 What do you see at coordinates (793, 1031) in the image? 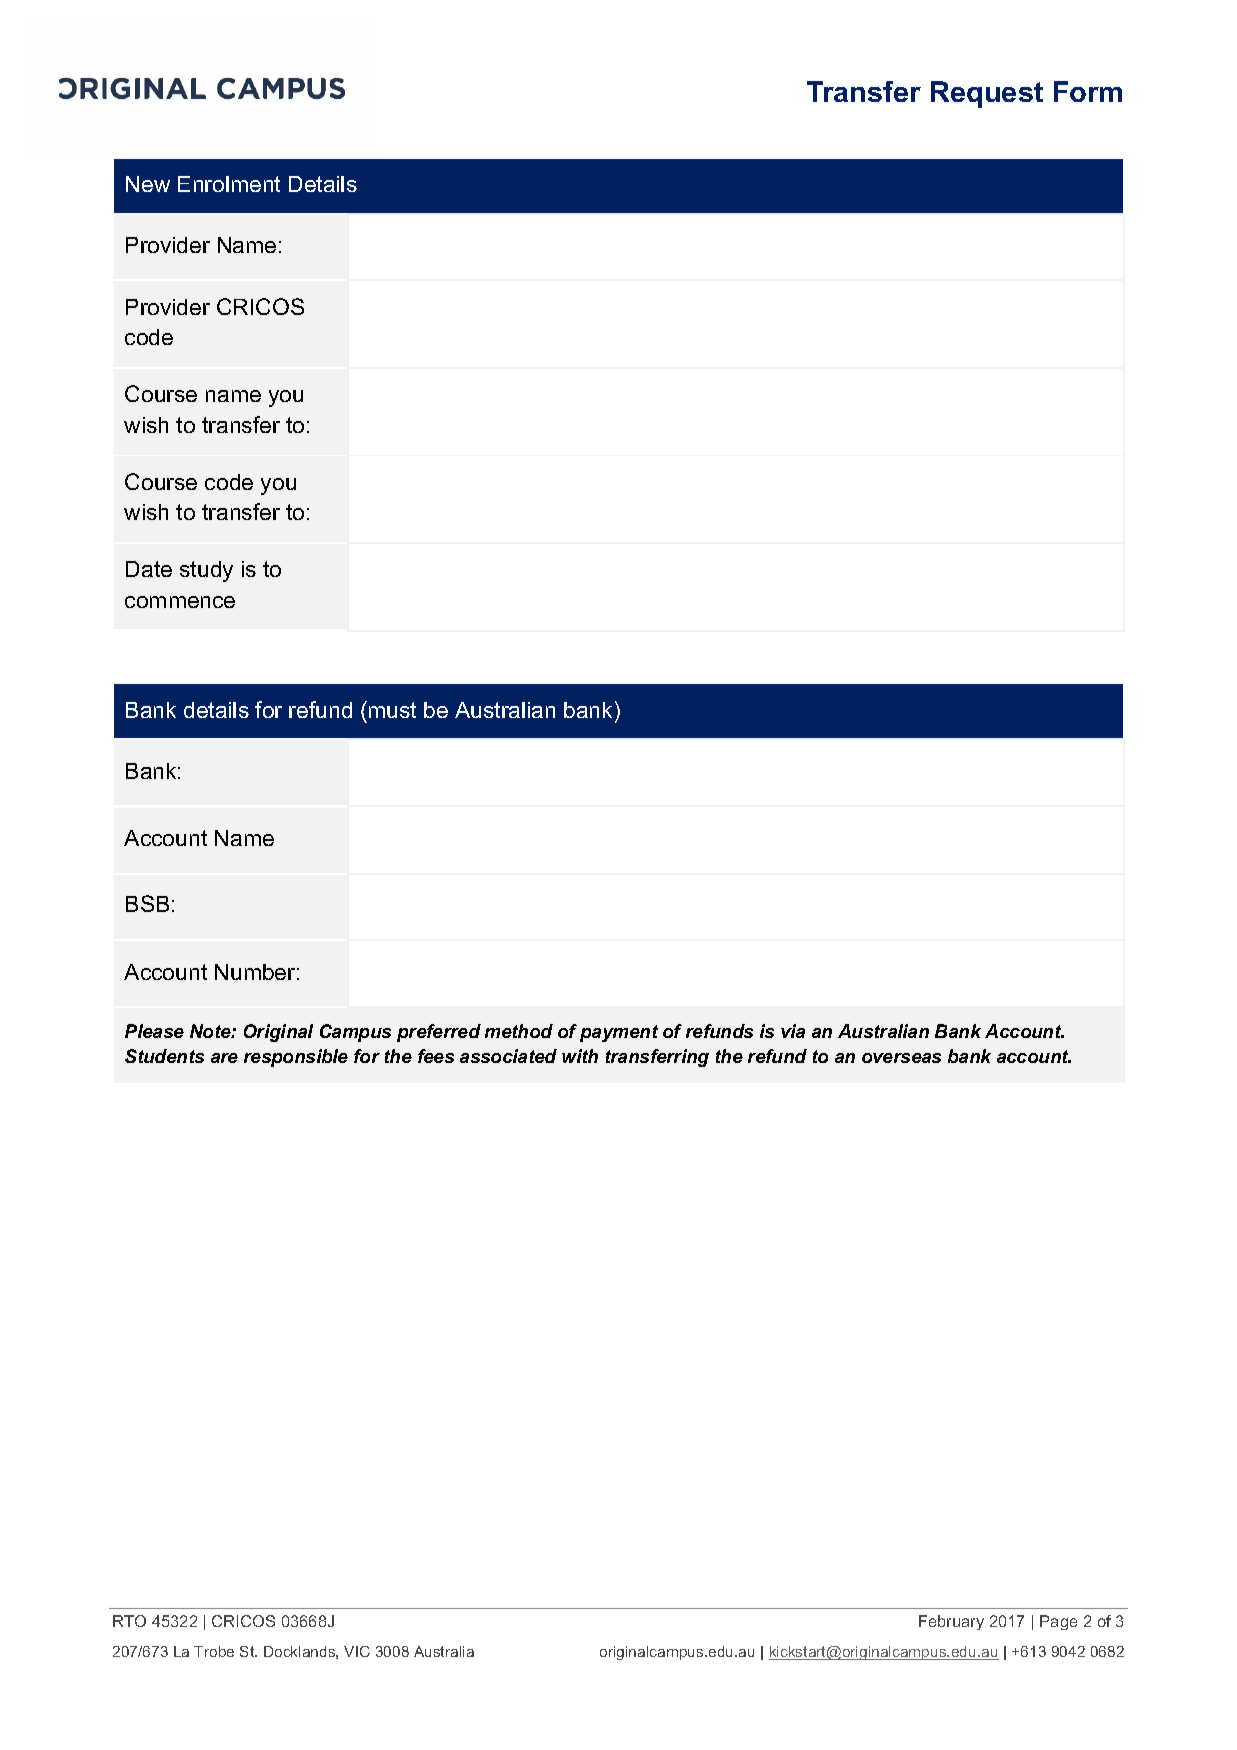
I see `via` at bounding box center [793, 1031].
